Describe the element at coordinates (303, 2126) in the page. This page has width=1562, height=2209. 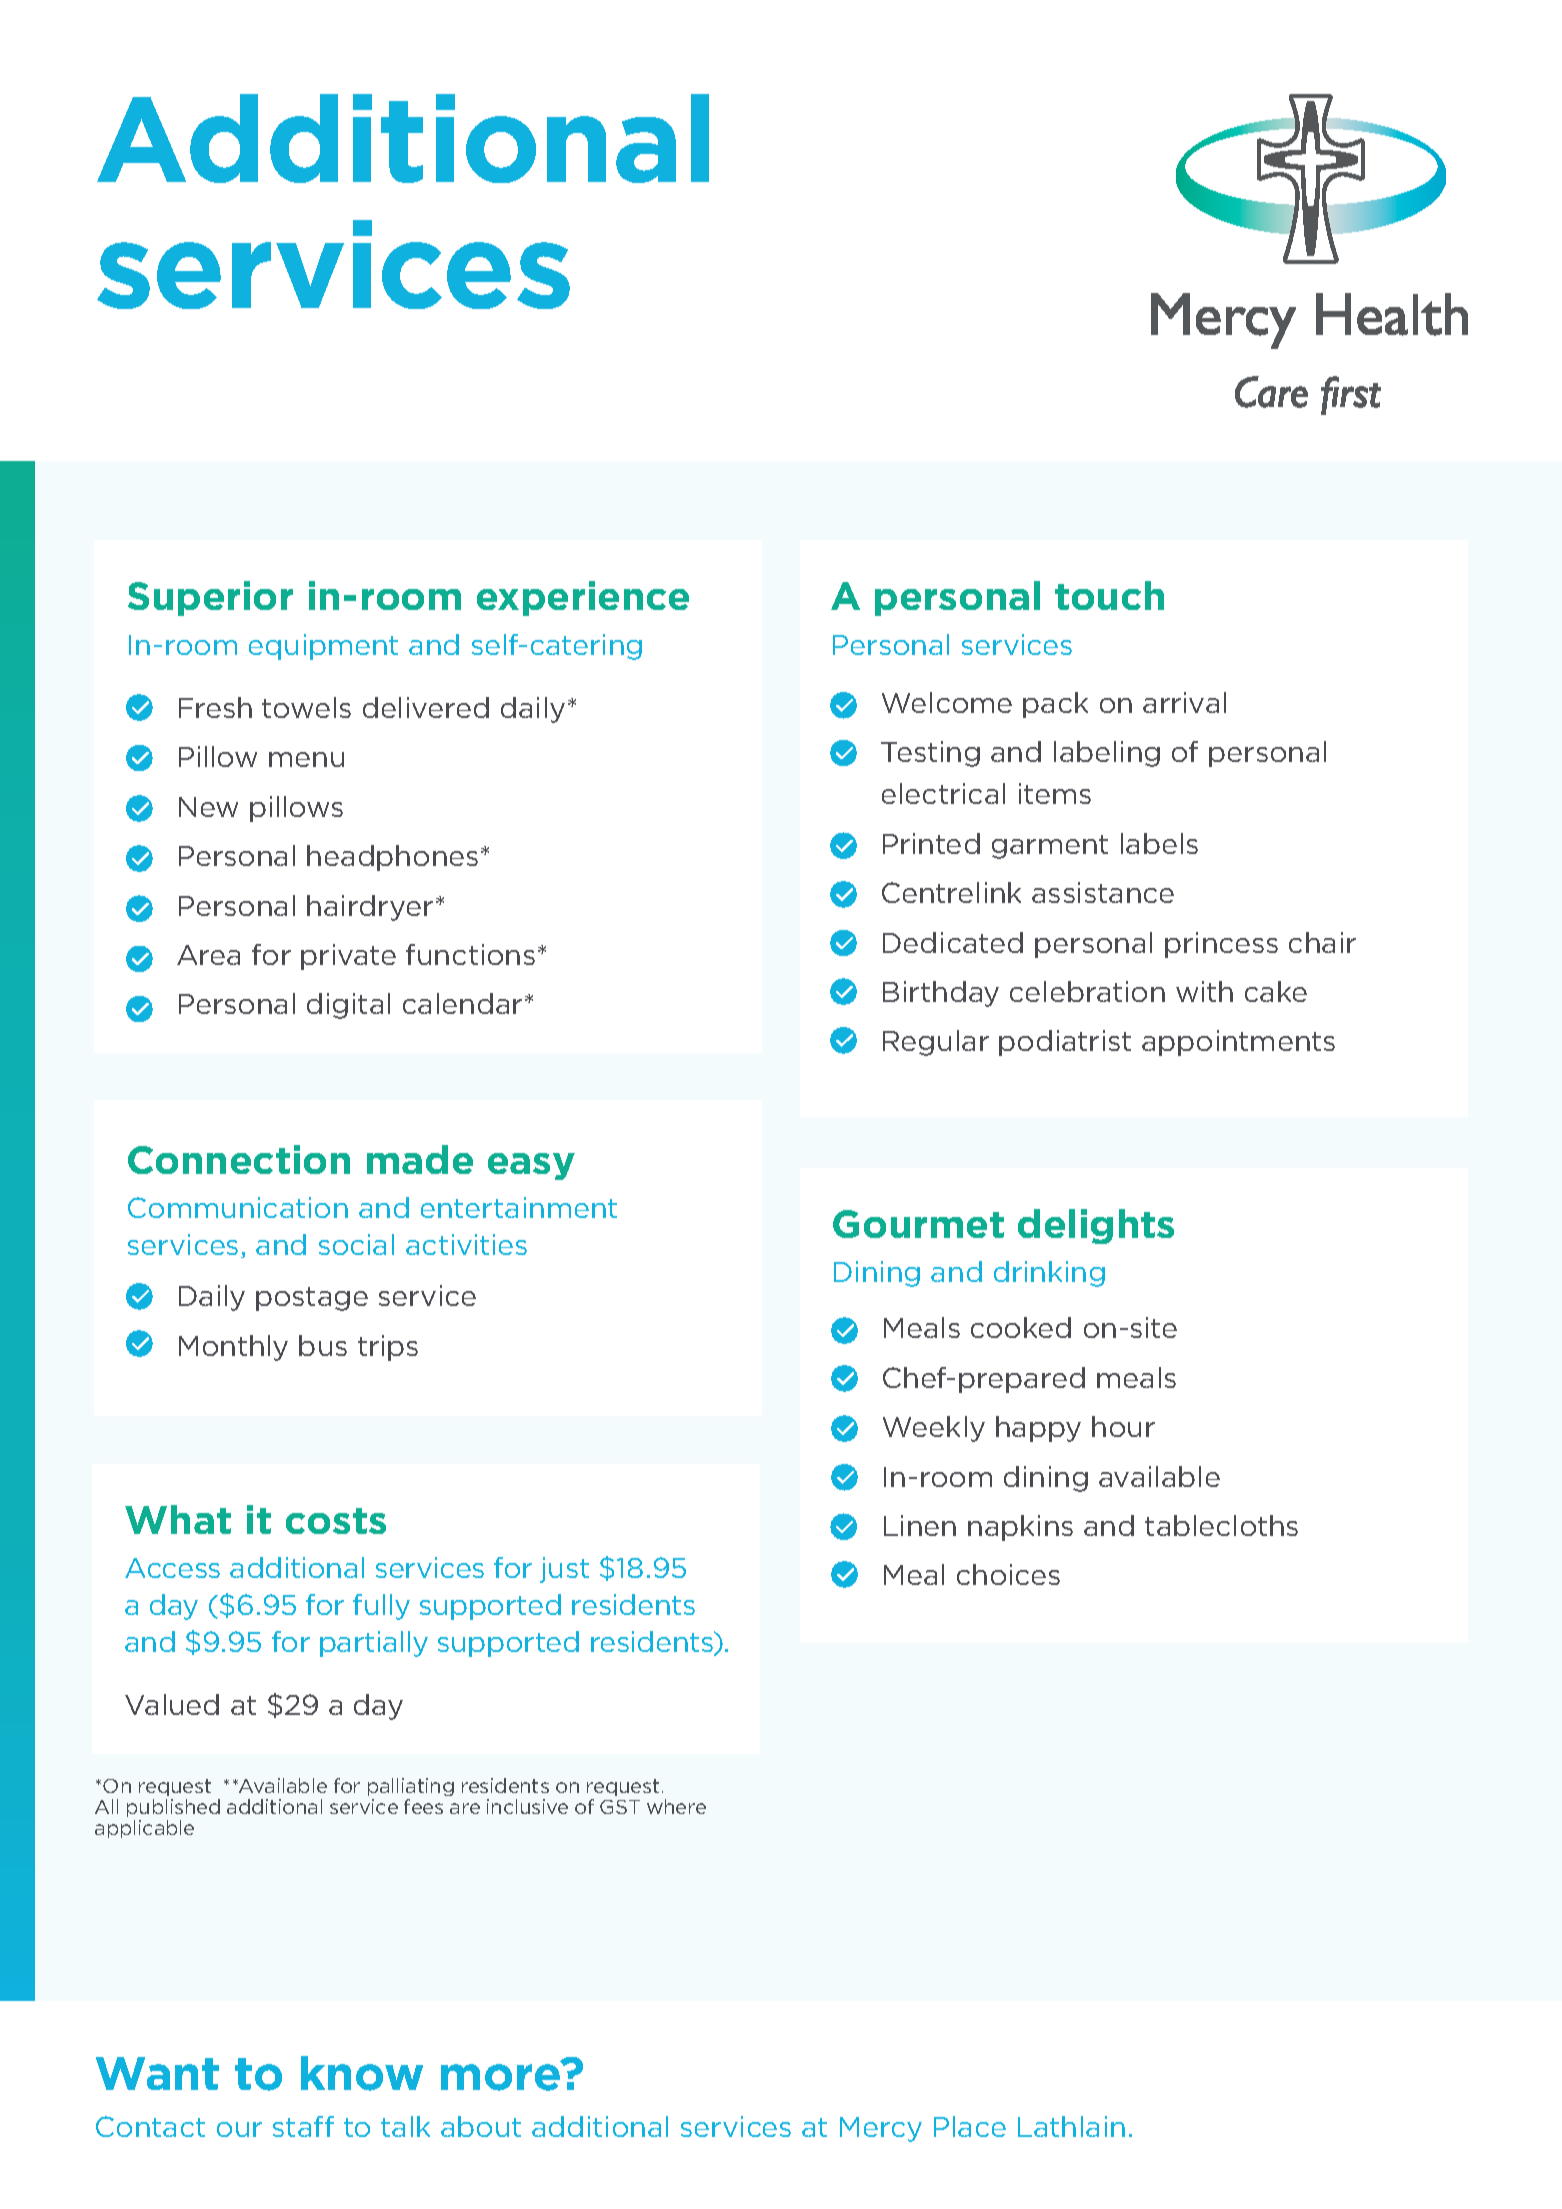
I see `staff` at that location.
